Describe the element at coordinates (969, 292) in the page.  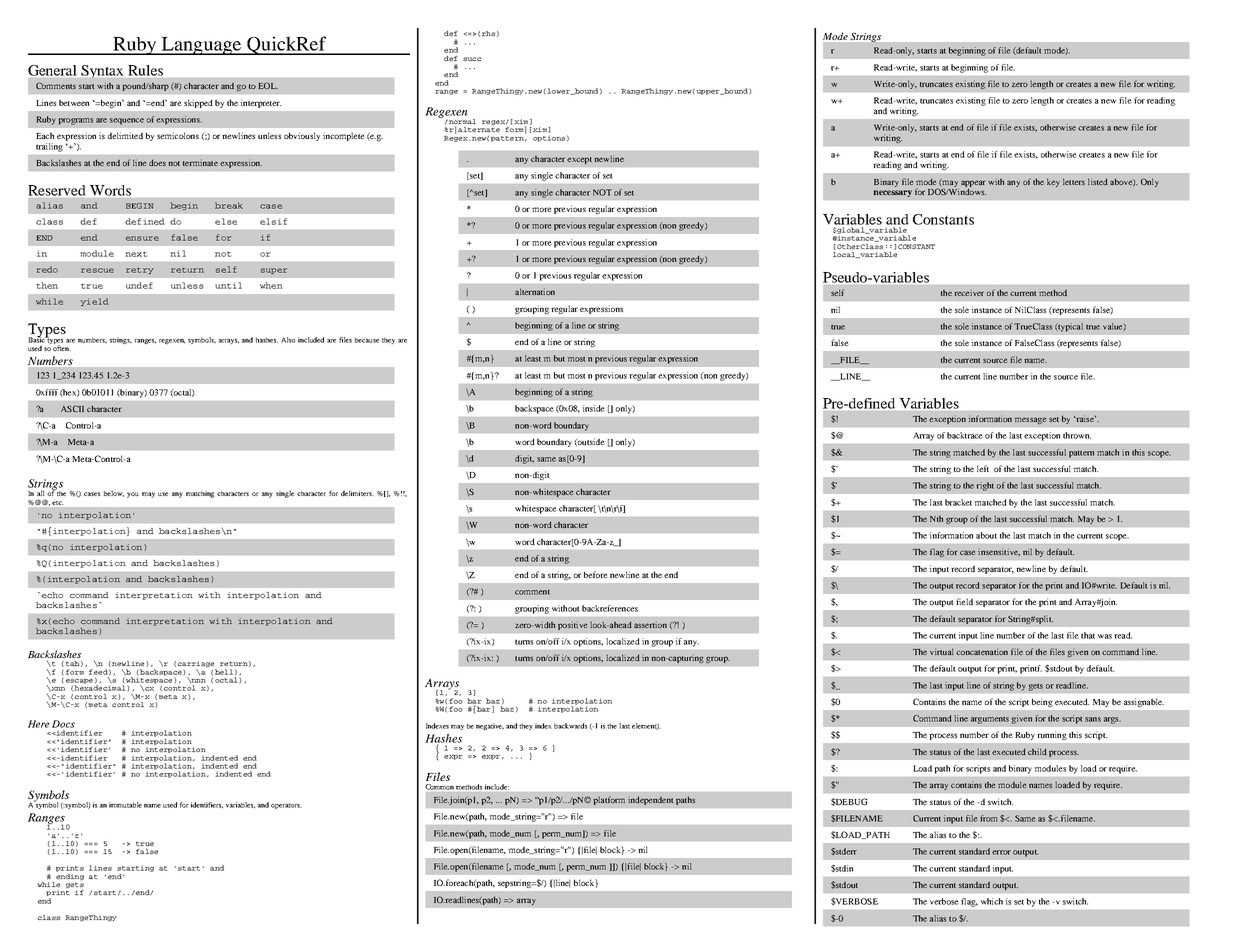
I see `receiver` at that location.
